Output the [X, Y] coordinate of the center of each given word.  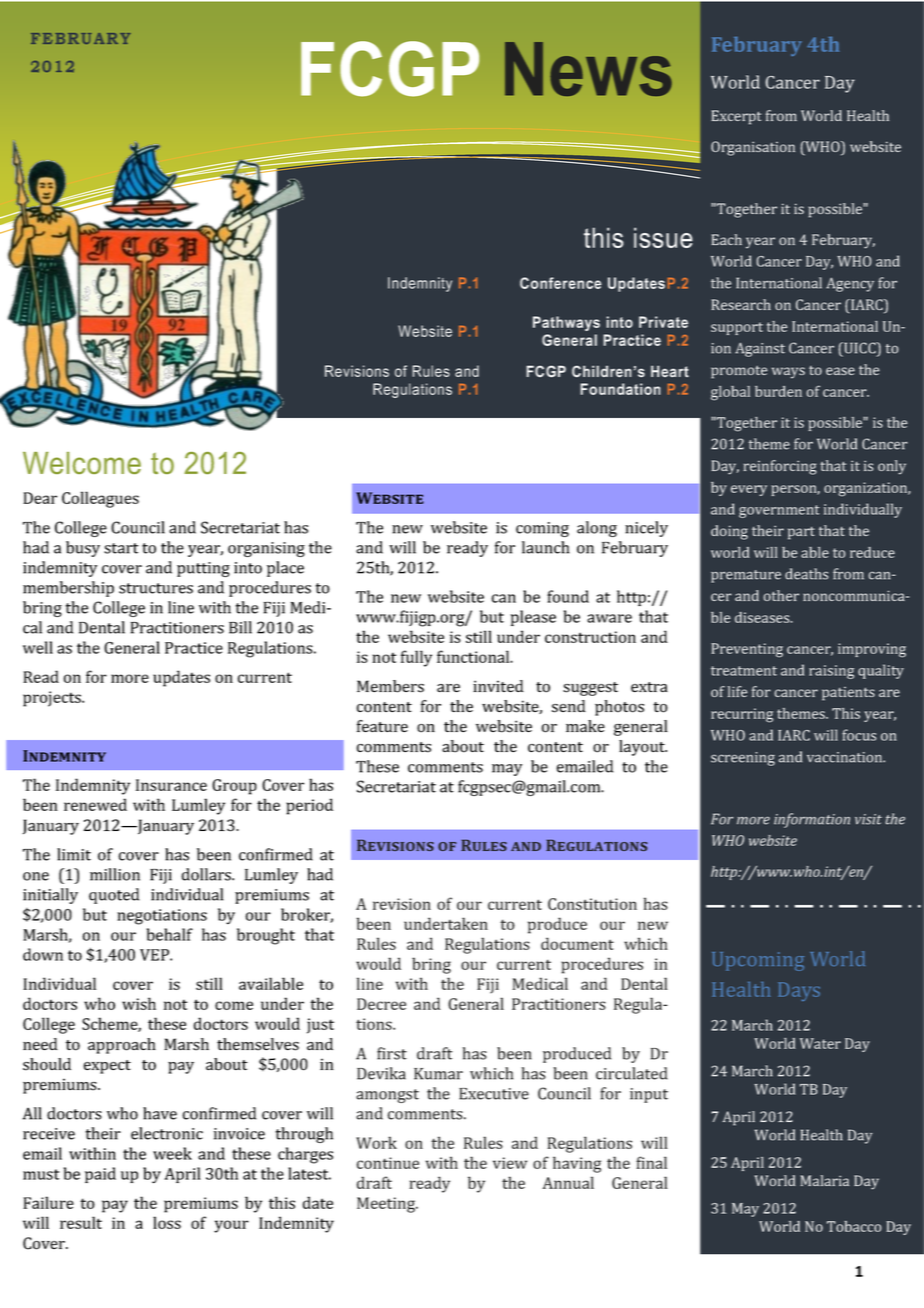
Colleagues [100, 499]
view [510, 1163]
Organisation [753, 148]
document [577, 943]
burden [778, 391]
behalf [170, 934]
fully [416, 658]
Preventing [747, 650]
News [588, 69]
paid [100, 1175]
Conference [561, 283]
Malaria [824, 1180]
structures [156, 588]
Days [799, 991]
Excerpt [736, 117]
